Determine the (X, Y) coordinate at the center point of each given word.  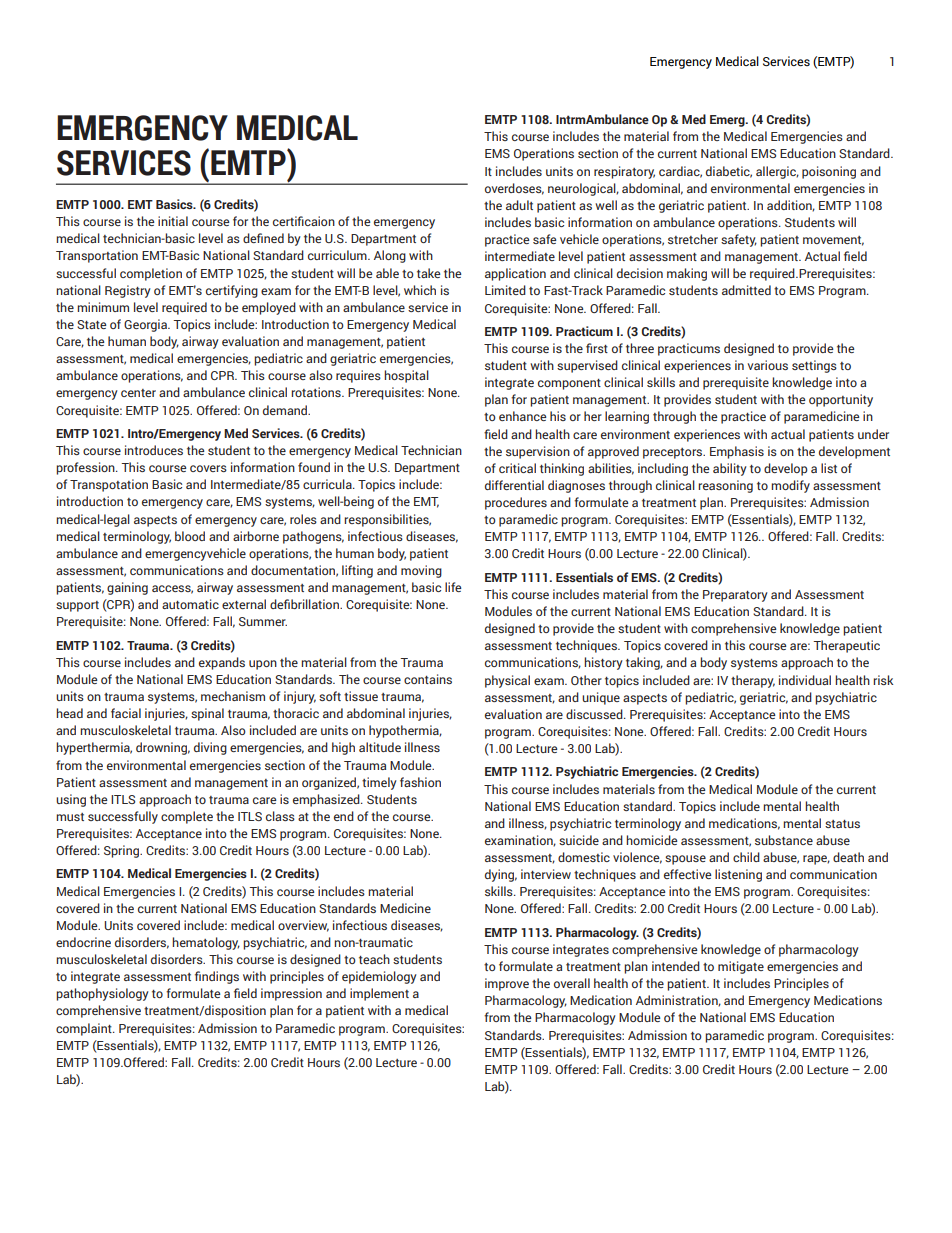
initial (173, 221)
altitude (380, 747)
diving (210, 748)
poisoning (829, 172)
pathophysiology (102, 994)
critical (517, 468)
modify (790, 486)
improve (507, 984)
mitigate (741, 967)
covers (208, 468)
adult (519, 205)
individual (805, 680)
